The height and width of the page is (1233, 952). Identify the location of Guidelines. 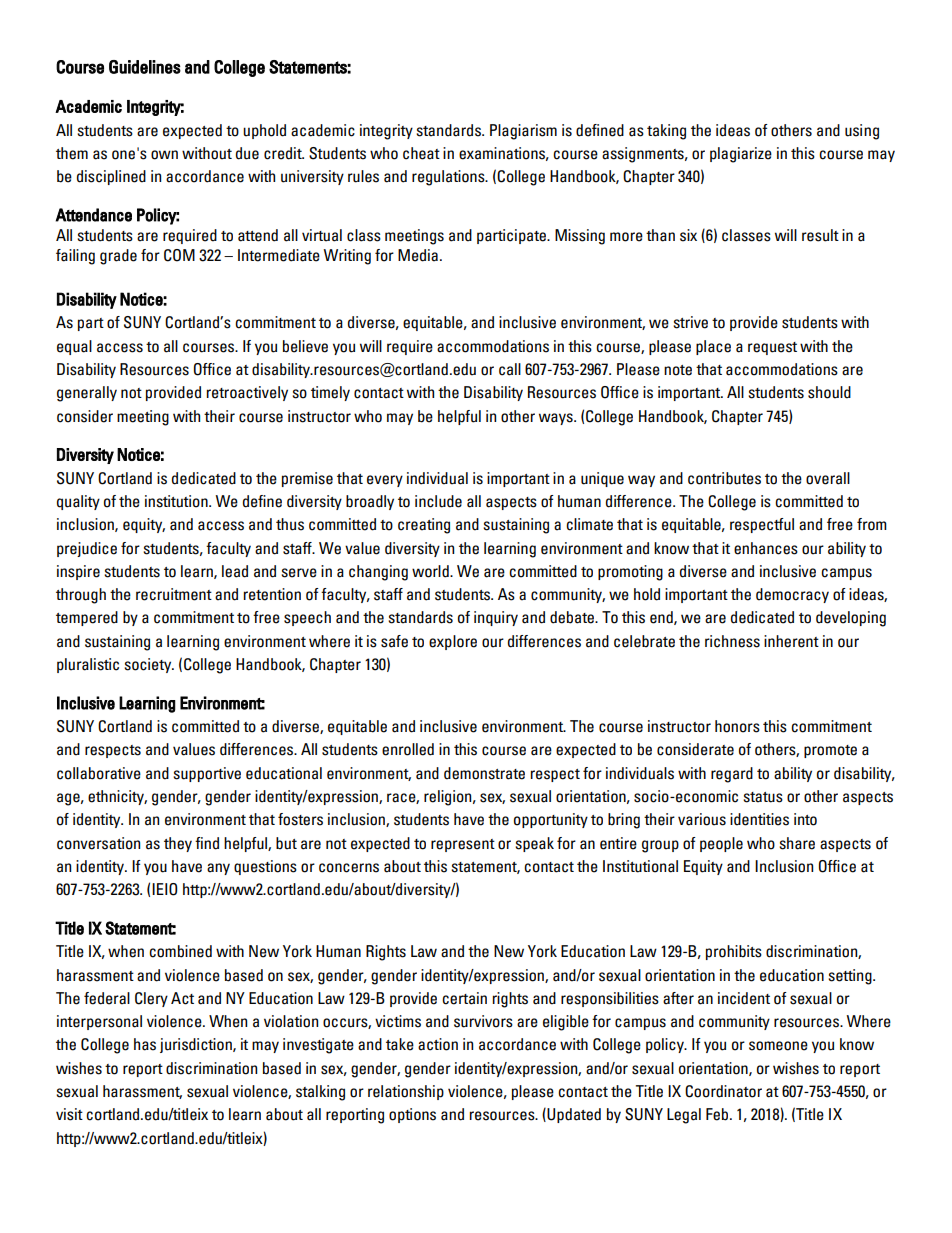
(145, 67).
